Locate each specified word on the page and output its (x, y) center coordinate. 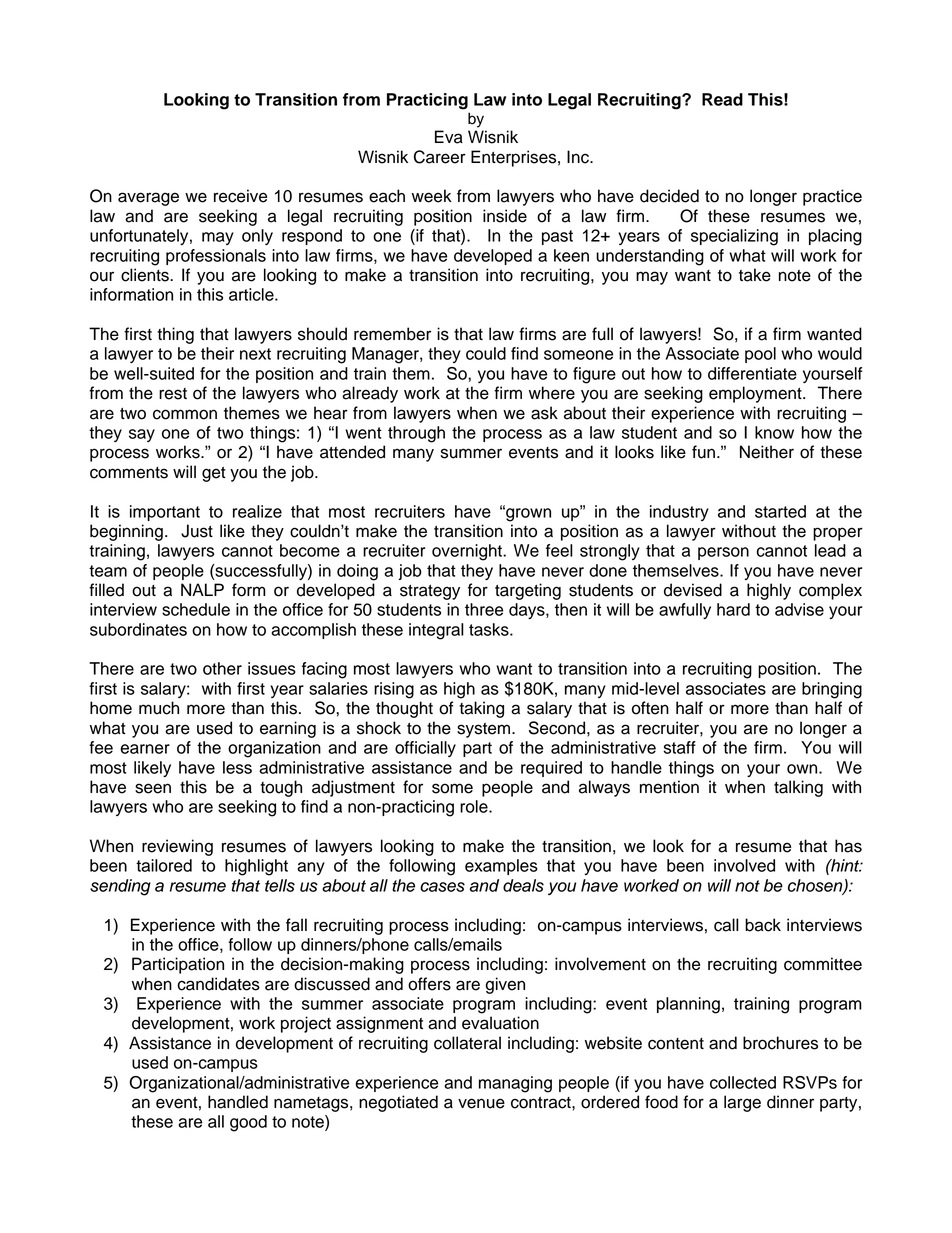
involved (744, 865)
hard (733, 609)
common (185, 414)
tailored (164, 865)
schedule (196, 609)
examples (501, 867)
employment (756, 394)
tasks (490, 629)
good (248, 1123)
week (432, 196)
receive (240, 196)
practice (832, 197)
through (416, 434)
